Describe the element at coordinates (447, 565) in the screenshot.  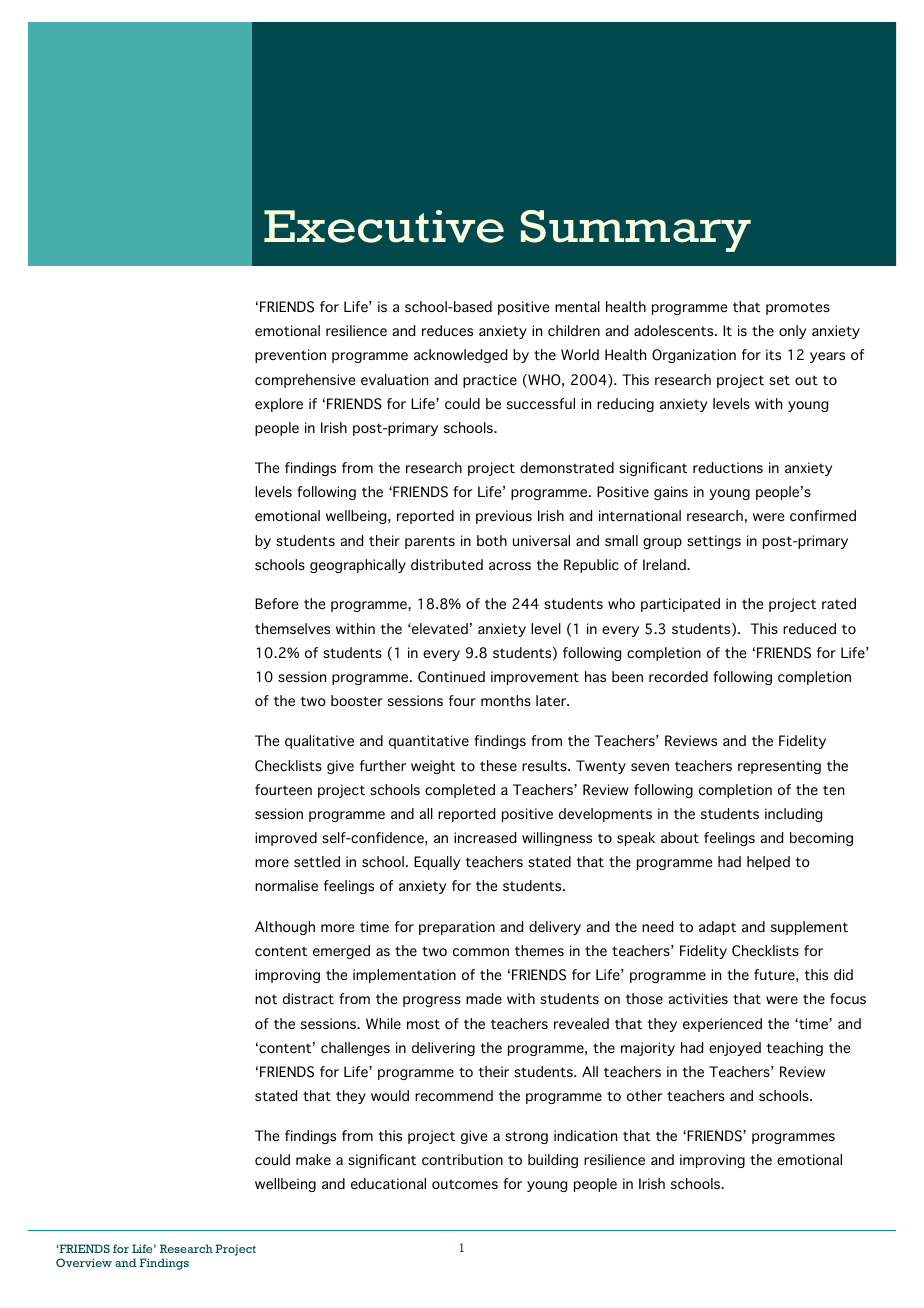
I see `distributed` at that location.
